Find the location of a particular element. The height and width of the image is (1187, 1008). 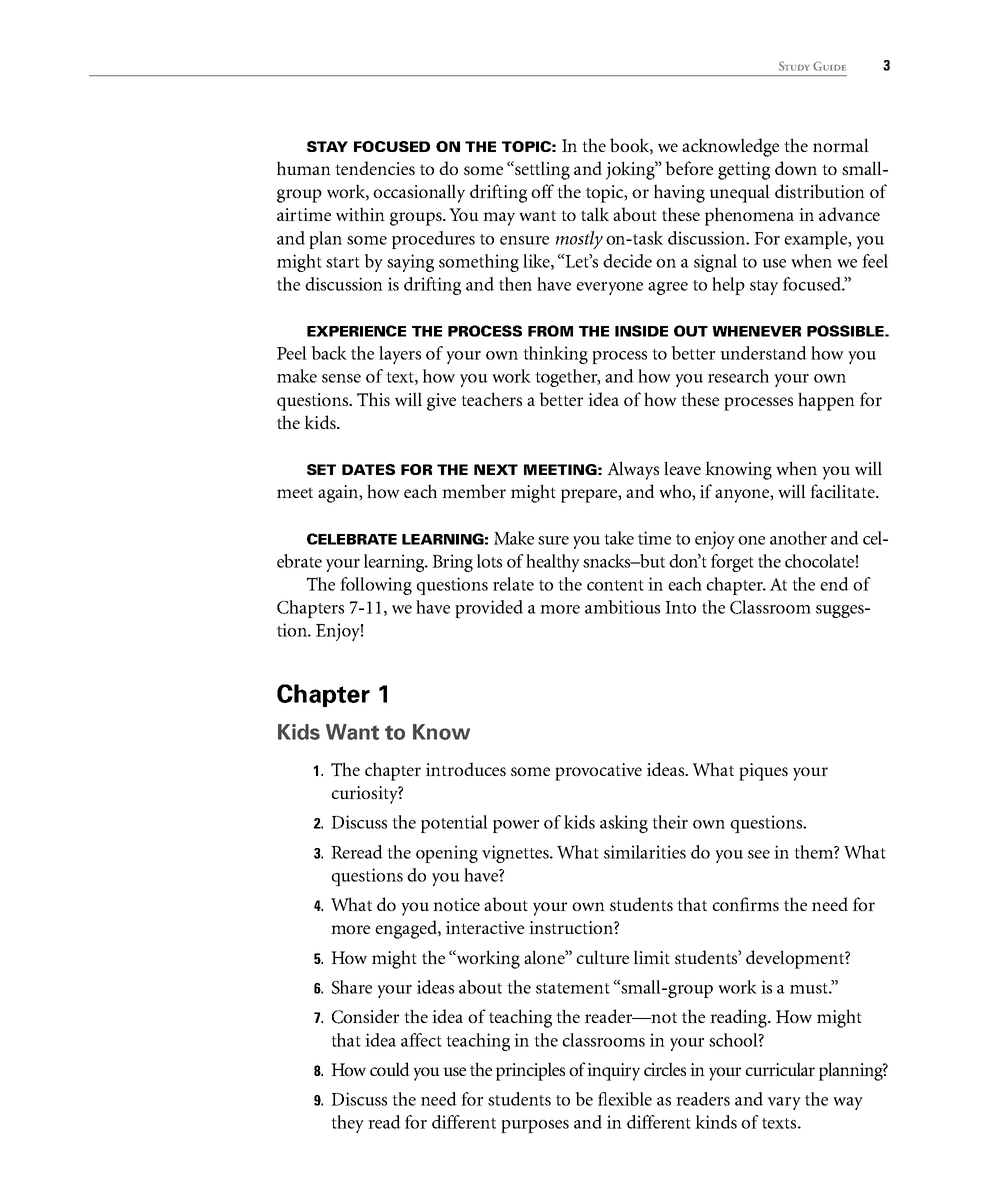

another is located at coordinates (798, 538).
